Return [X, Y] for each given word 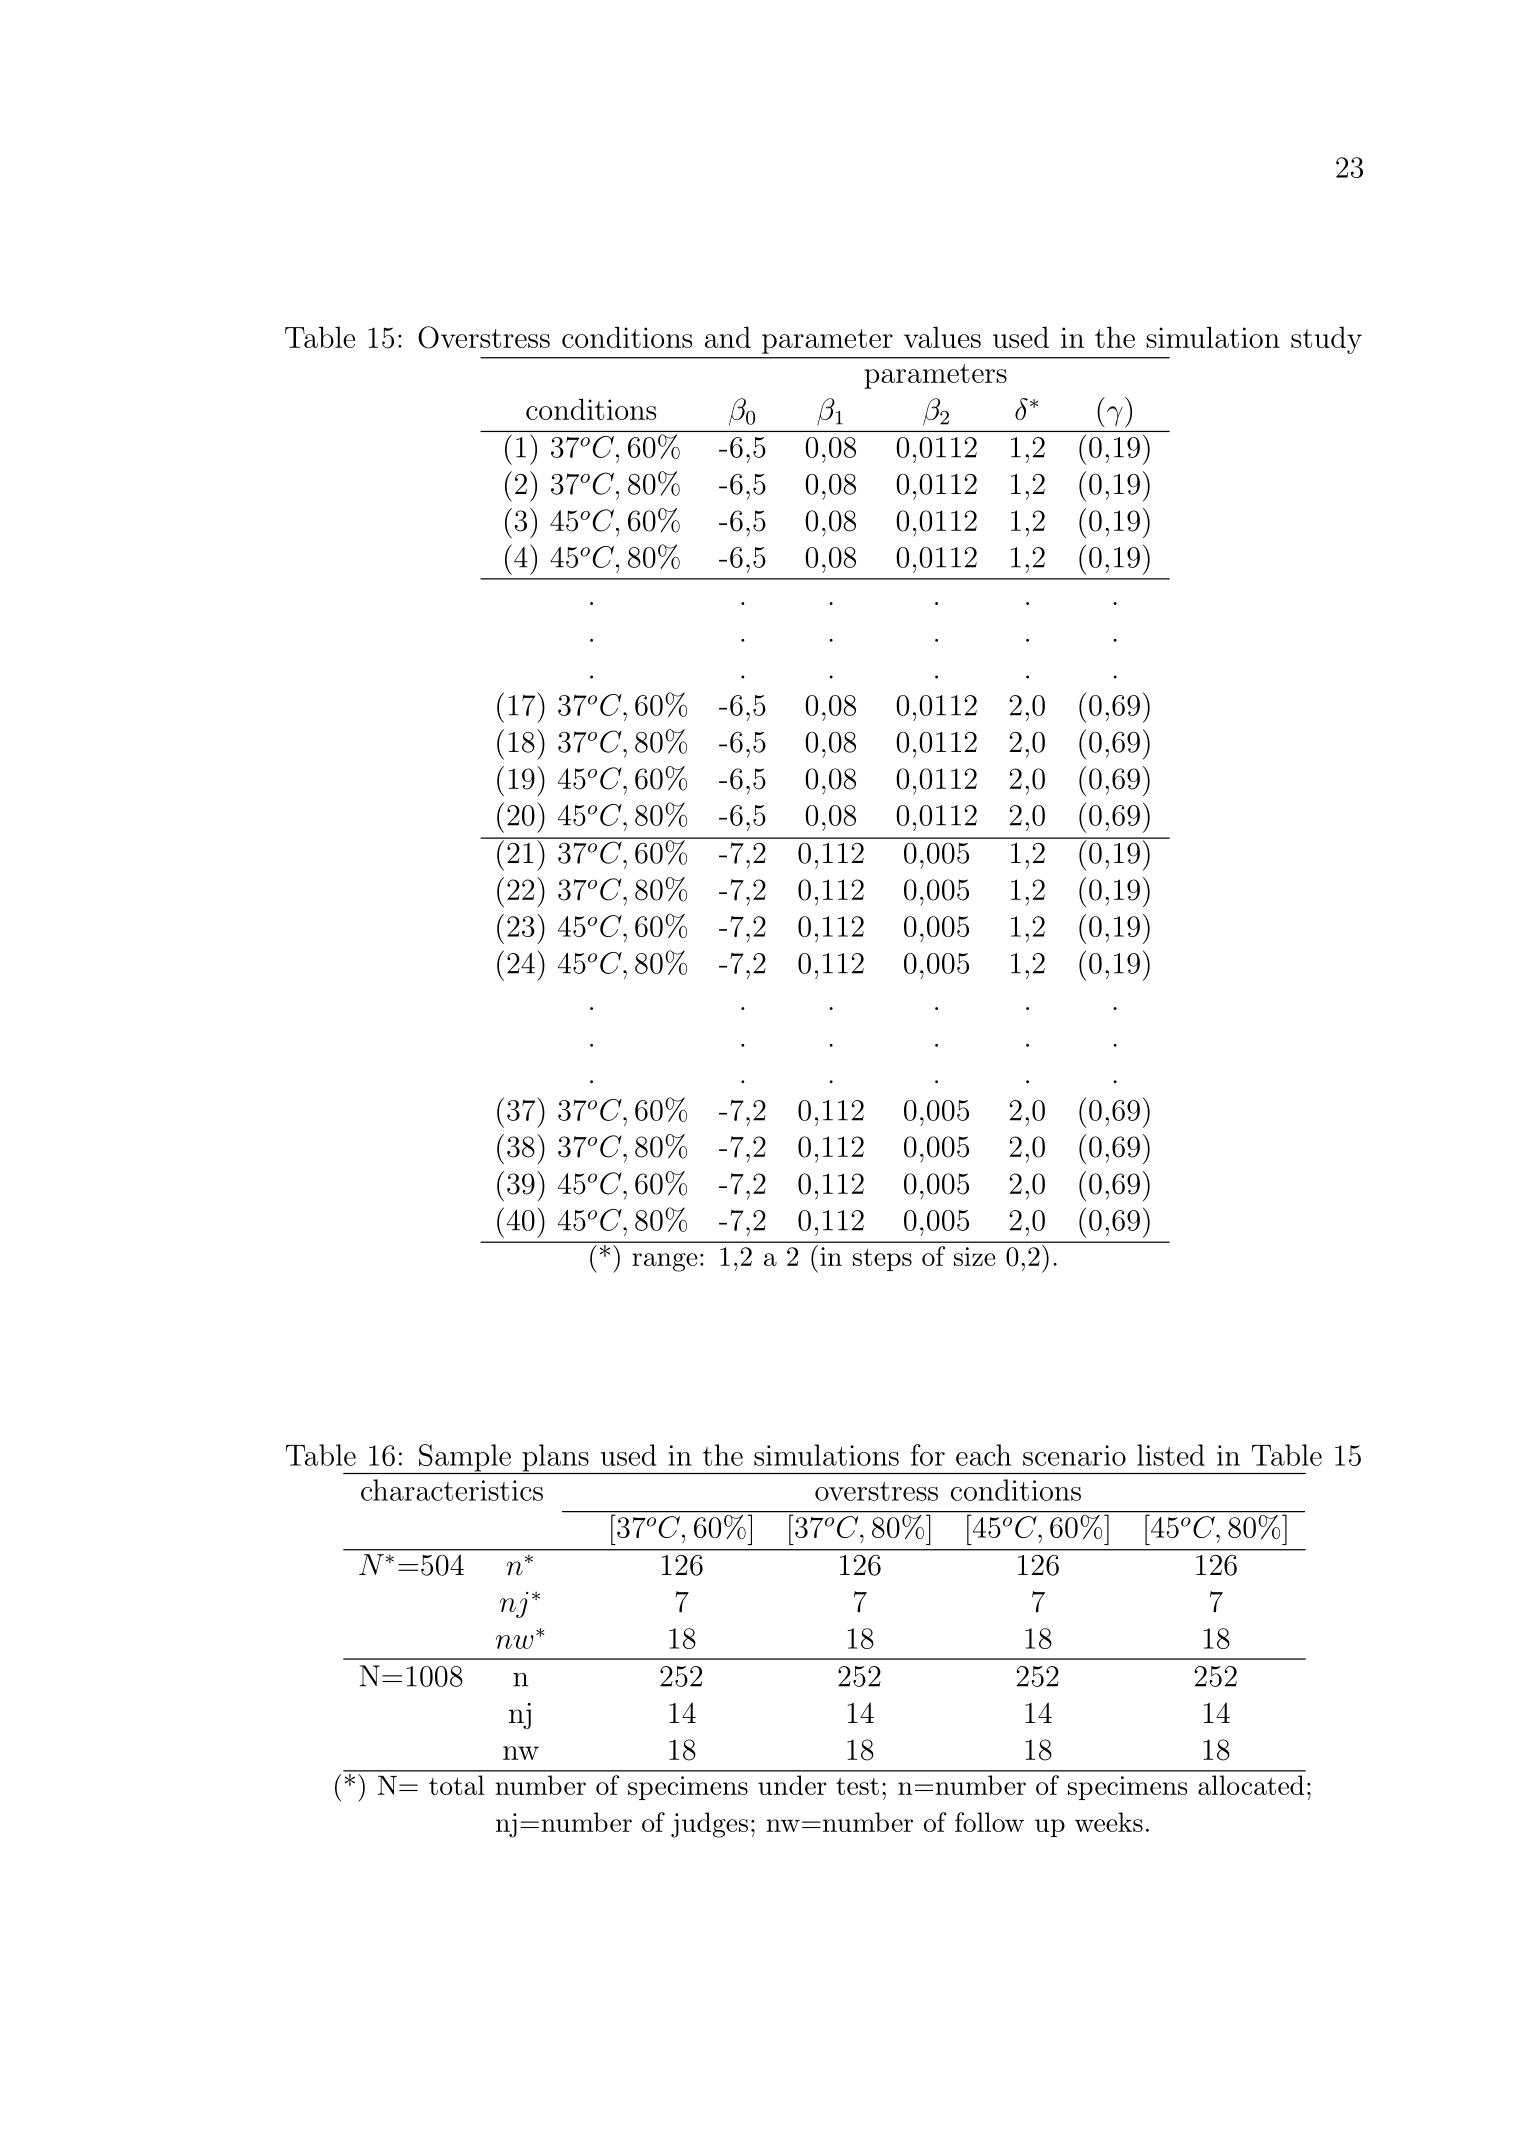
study [1326, 340]
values [942, 337]
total [457, 1785]
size [975, 1256]
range [665, 1262]
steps [882, 1259]
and [728, 337]
